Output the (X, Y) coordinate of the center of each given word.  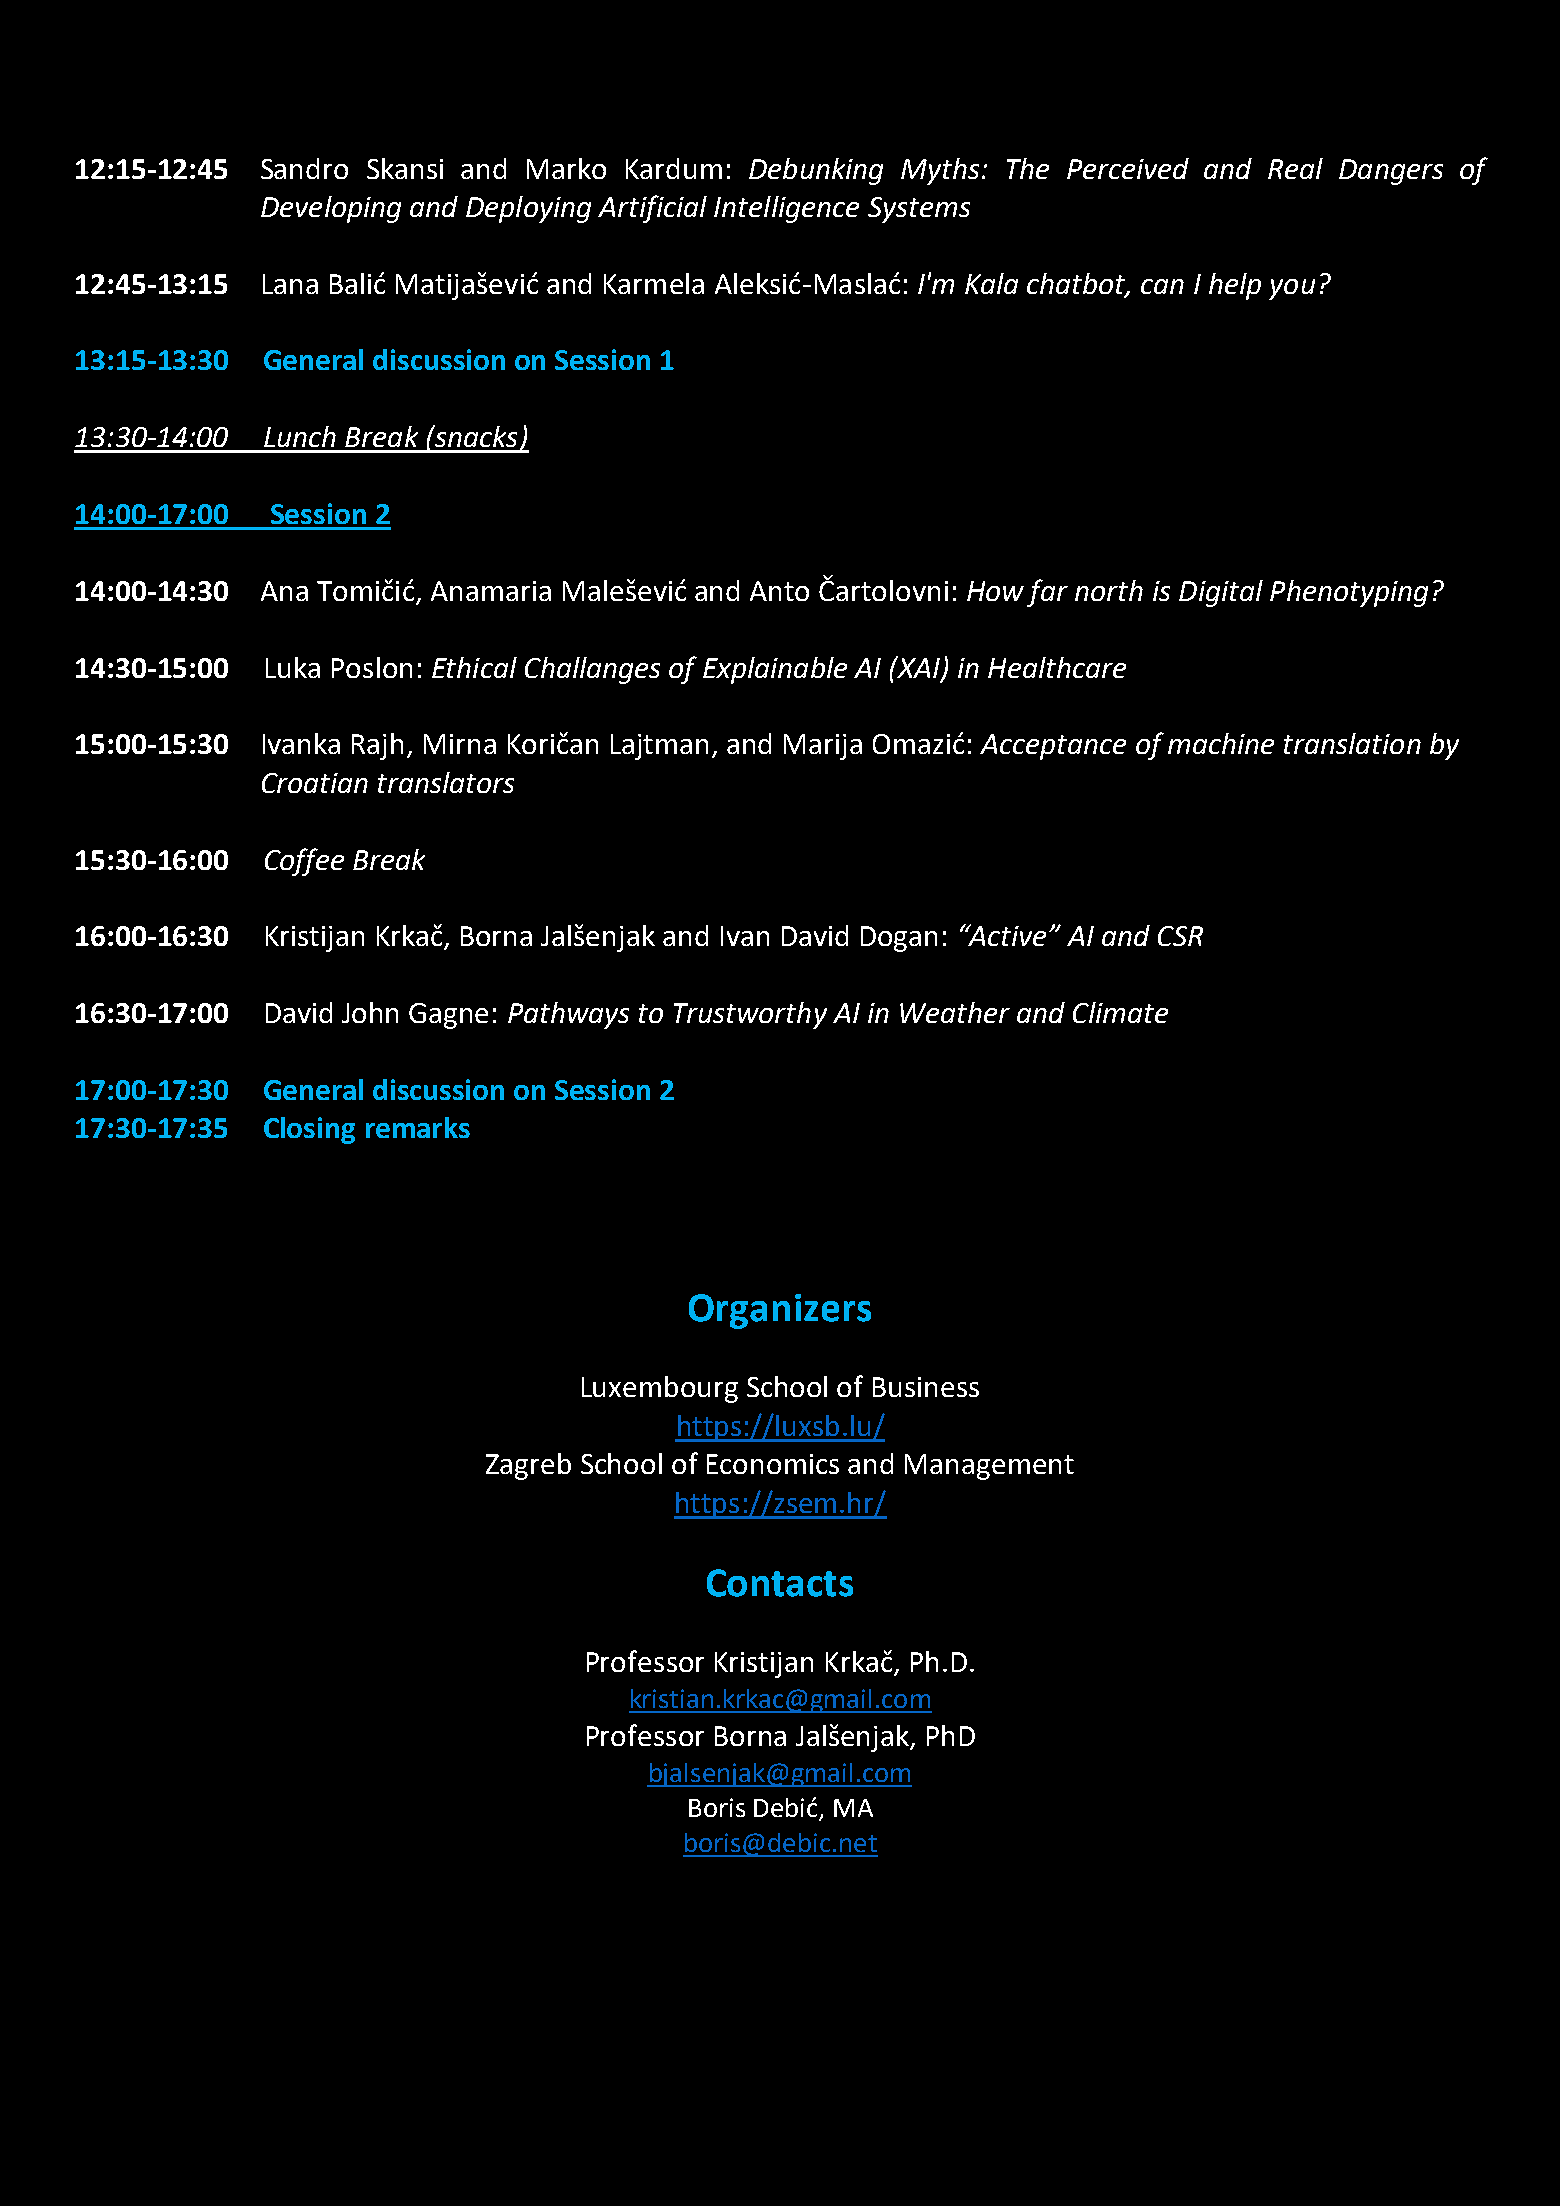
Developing (331, 209)
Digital (1221, 593)
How (995, 591)
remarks (418, 1127)
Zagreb (528, 1466)
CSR (1180, 936)
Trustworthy (750, 1015)
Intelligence (786, 209)
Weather (955, 1012)
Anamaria (491, 591)
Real (1295, 168)
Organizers (780, 1311)
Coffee (304, 862)
